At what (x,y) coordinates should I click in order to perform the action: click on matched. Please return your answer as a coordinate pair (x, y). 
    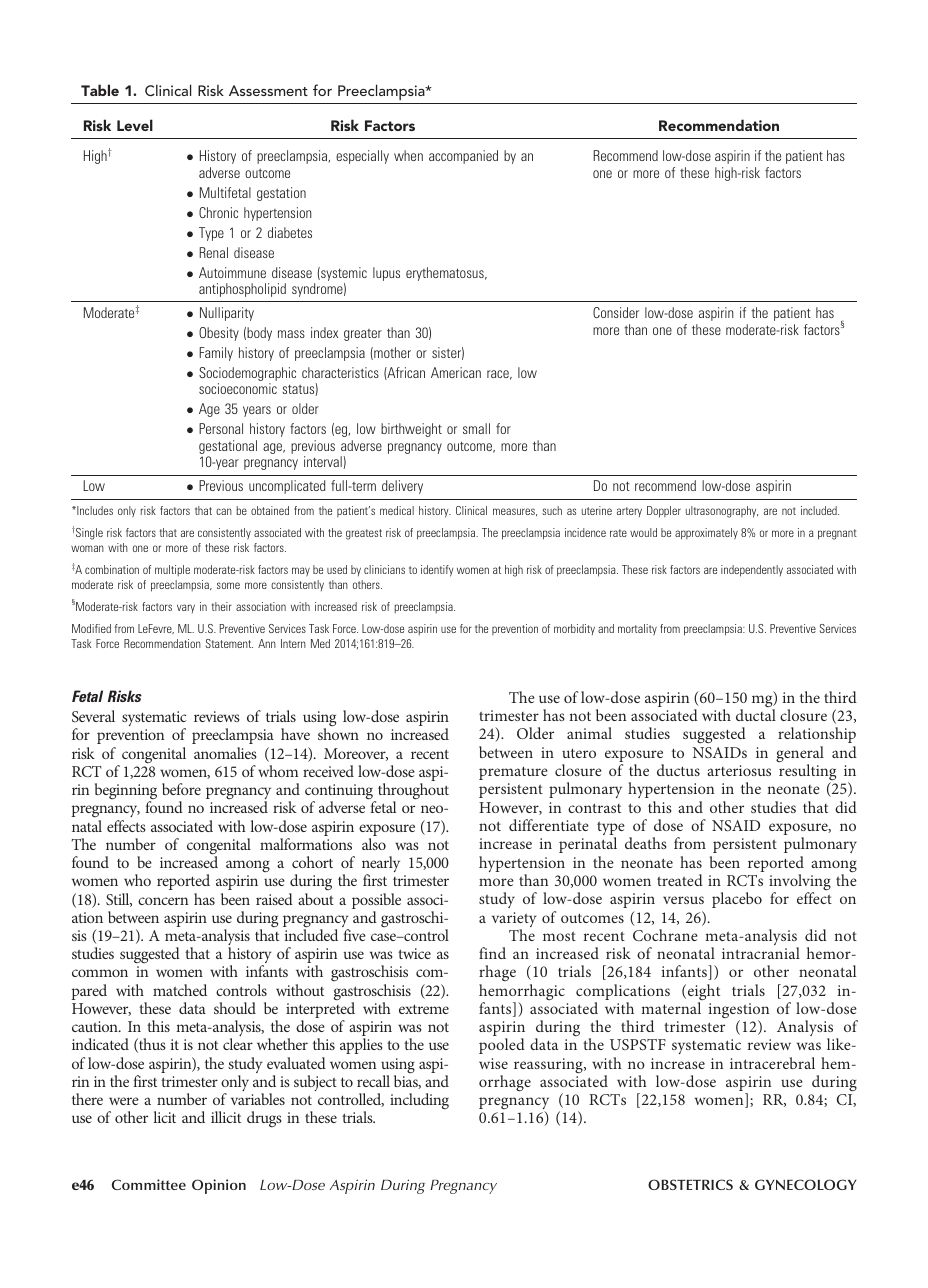
    Looking at the image, I should click on (180, 990).
